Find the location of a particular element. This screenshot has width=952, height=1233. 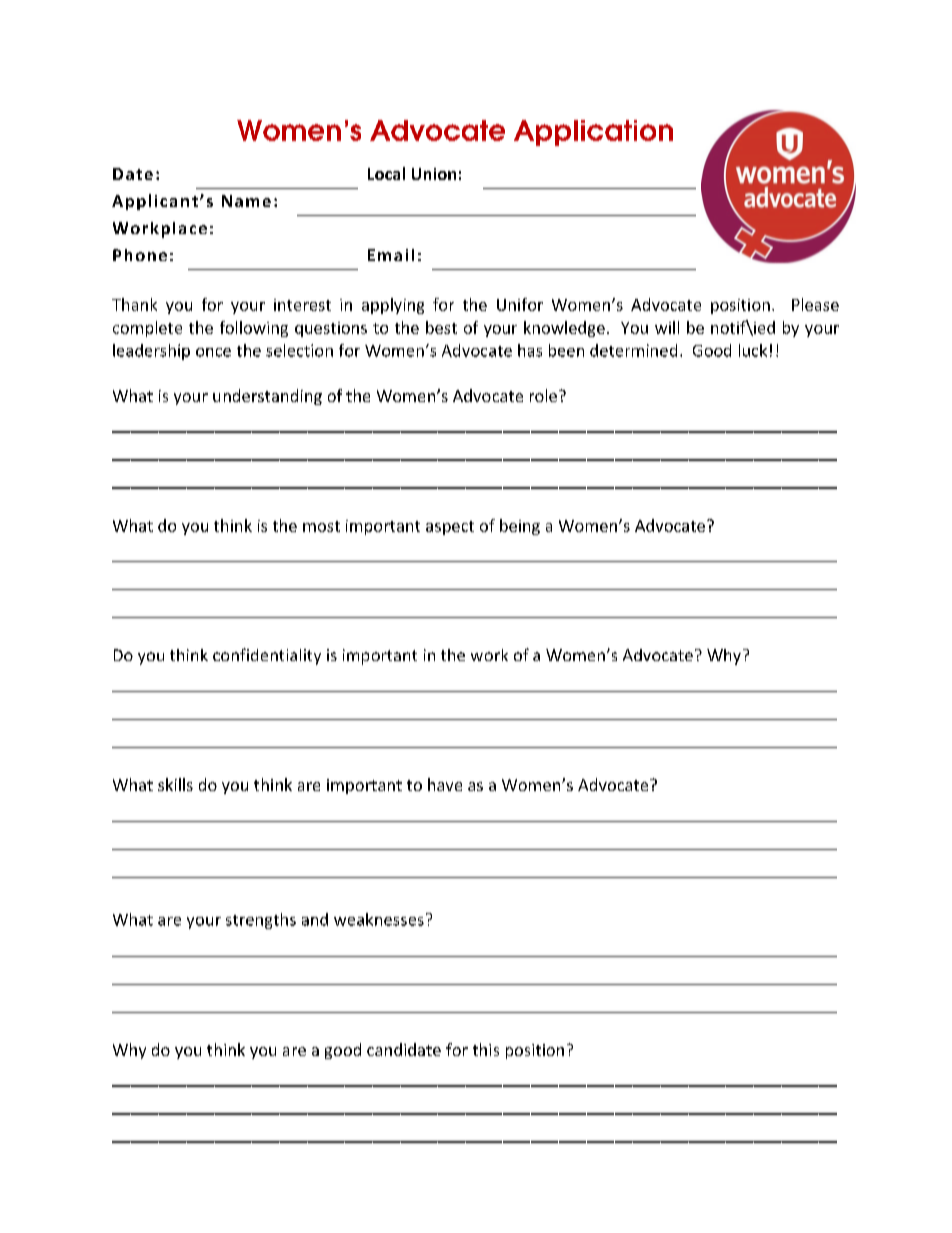

understanding is located at coordinates (267, 397).
